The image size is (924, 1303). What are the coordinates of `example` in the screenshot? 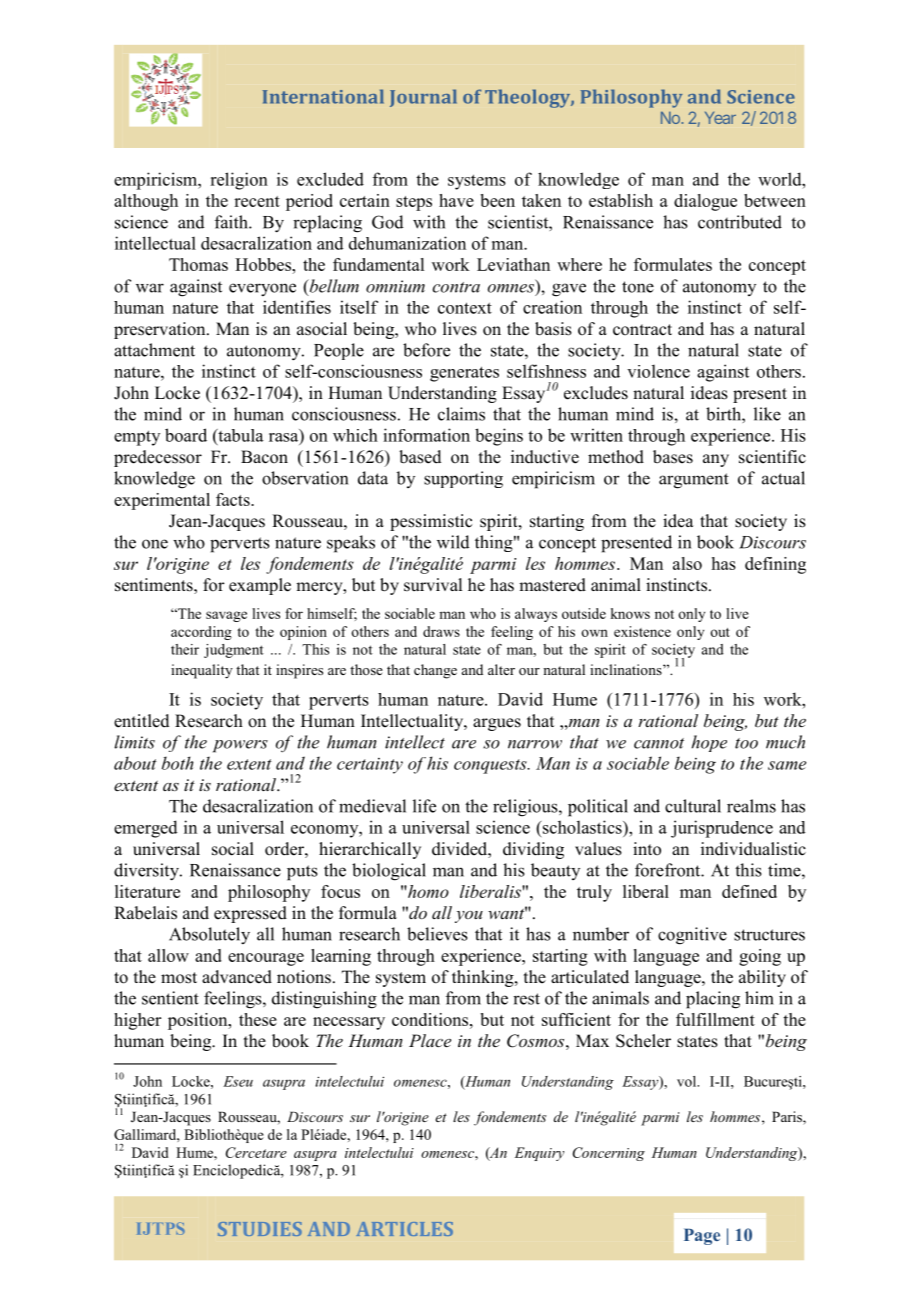 It's located at (260, 586).
